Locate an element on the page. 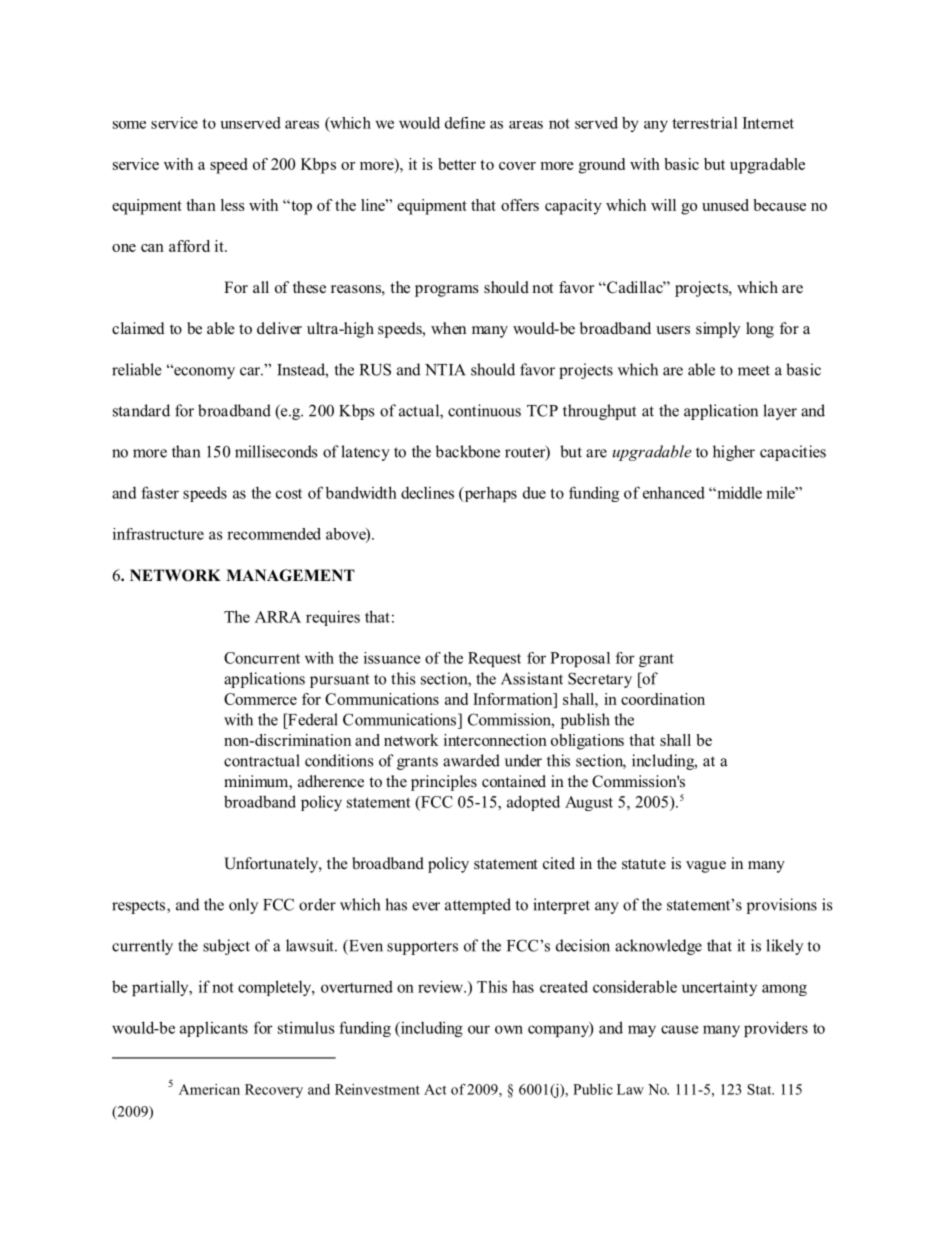 Image resolution: width=952 pixels, height=1233 pixels. Concurrent is located at coordinates (262, 658).
